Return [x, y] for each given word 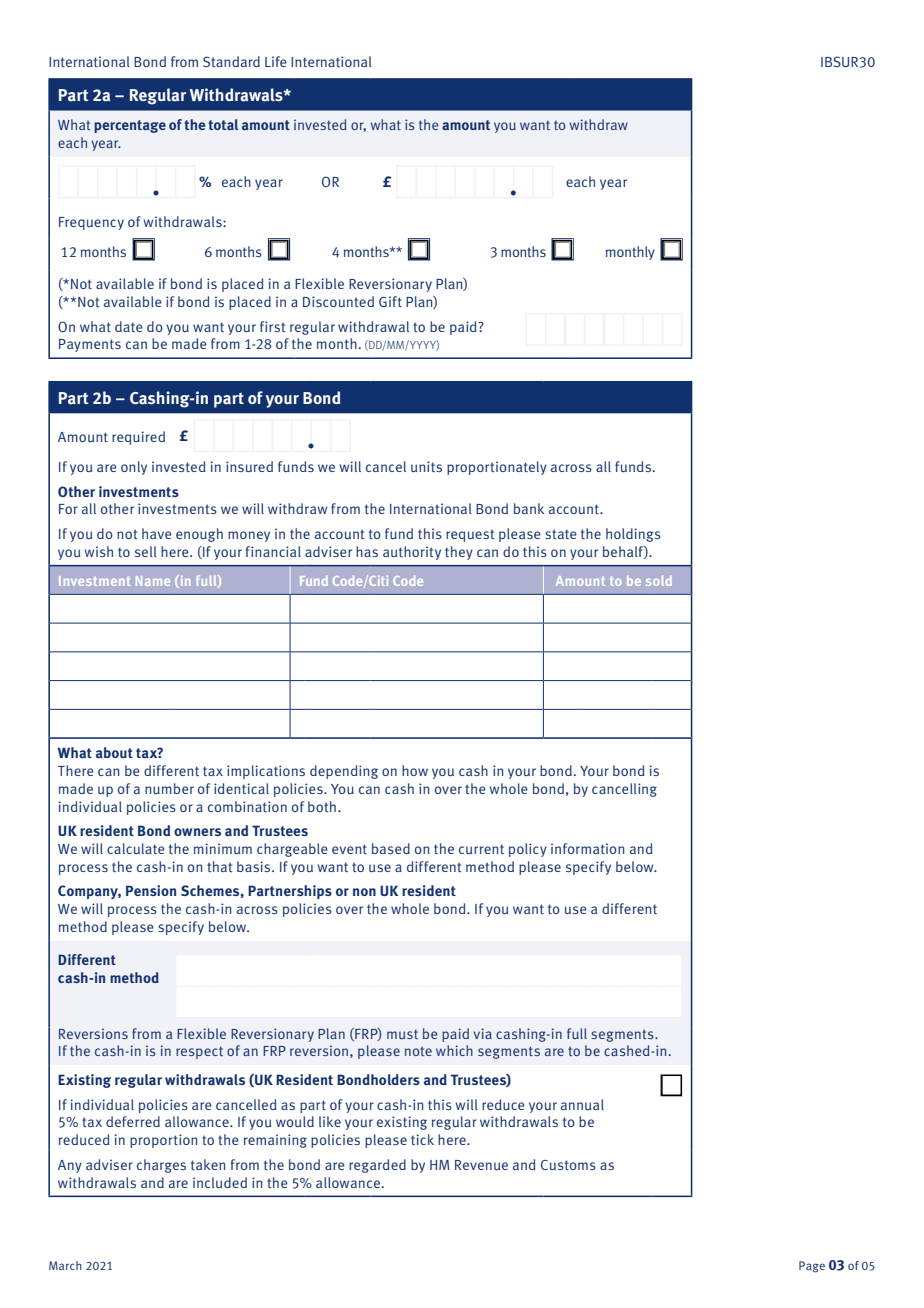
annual [582, 1104]
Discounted [338, 301]
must [402, 1034]
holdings [633, 535]
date [129, 326]
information [587, 848]
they [459, 553]
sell [146, 551]
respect [199, 1053]
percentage [130, 126]
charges [161, 1166]
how [415, 770]
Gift [390, 301]
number [169, 788]
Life [276, 61]
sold [659, 580]
